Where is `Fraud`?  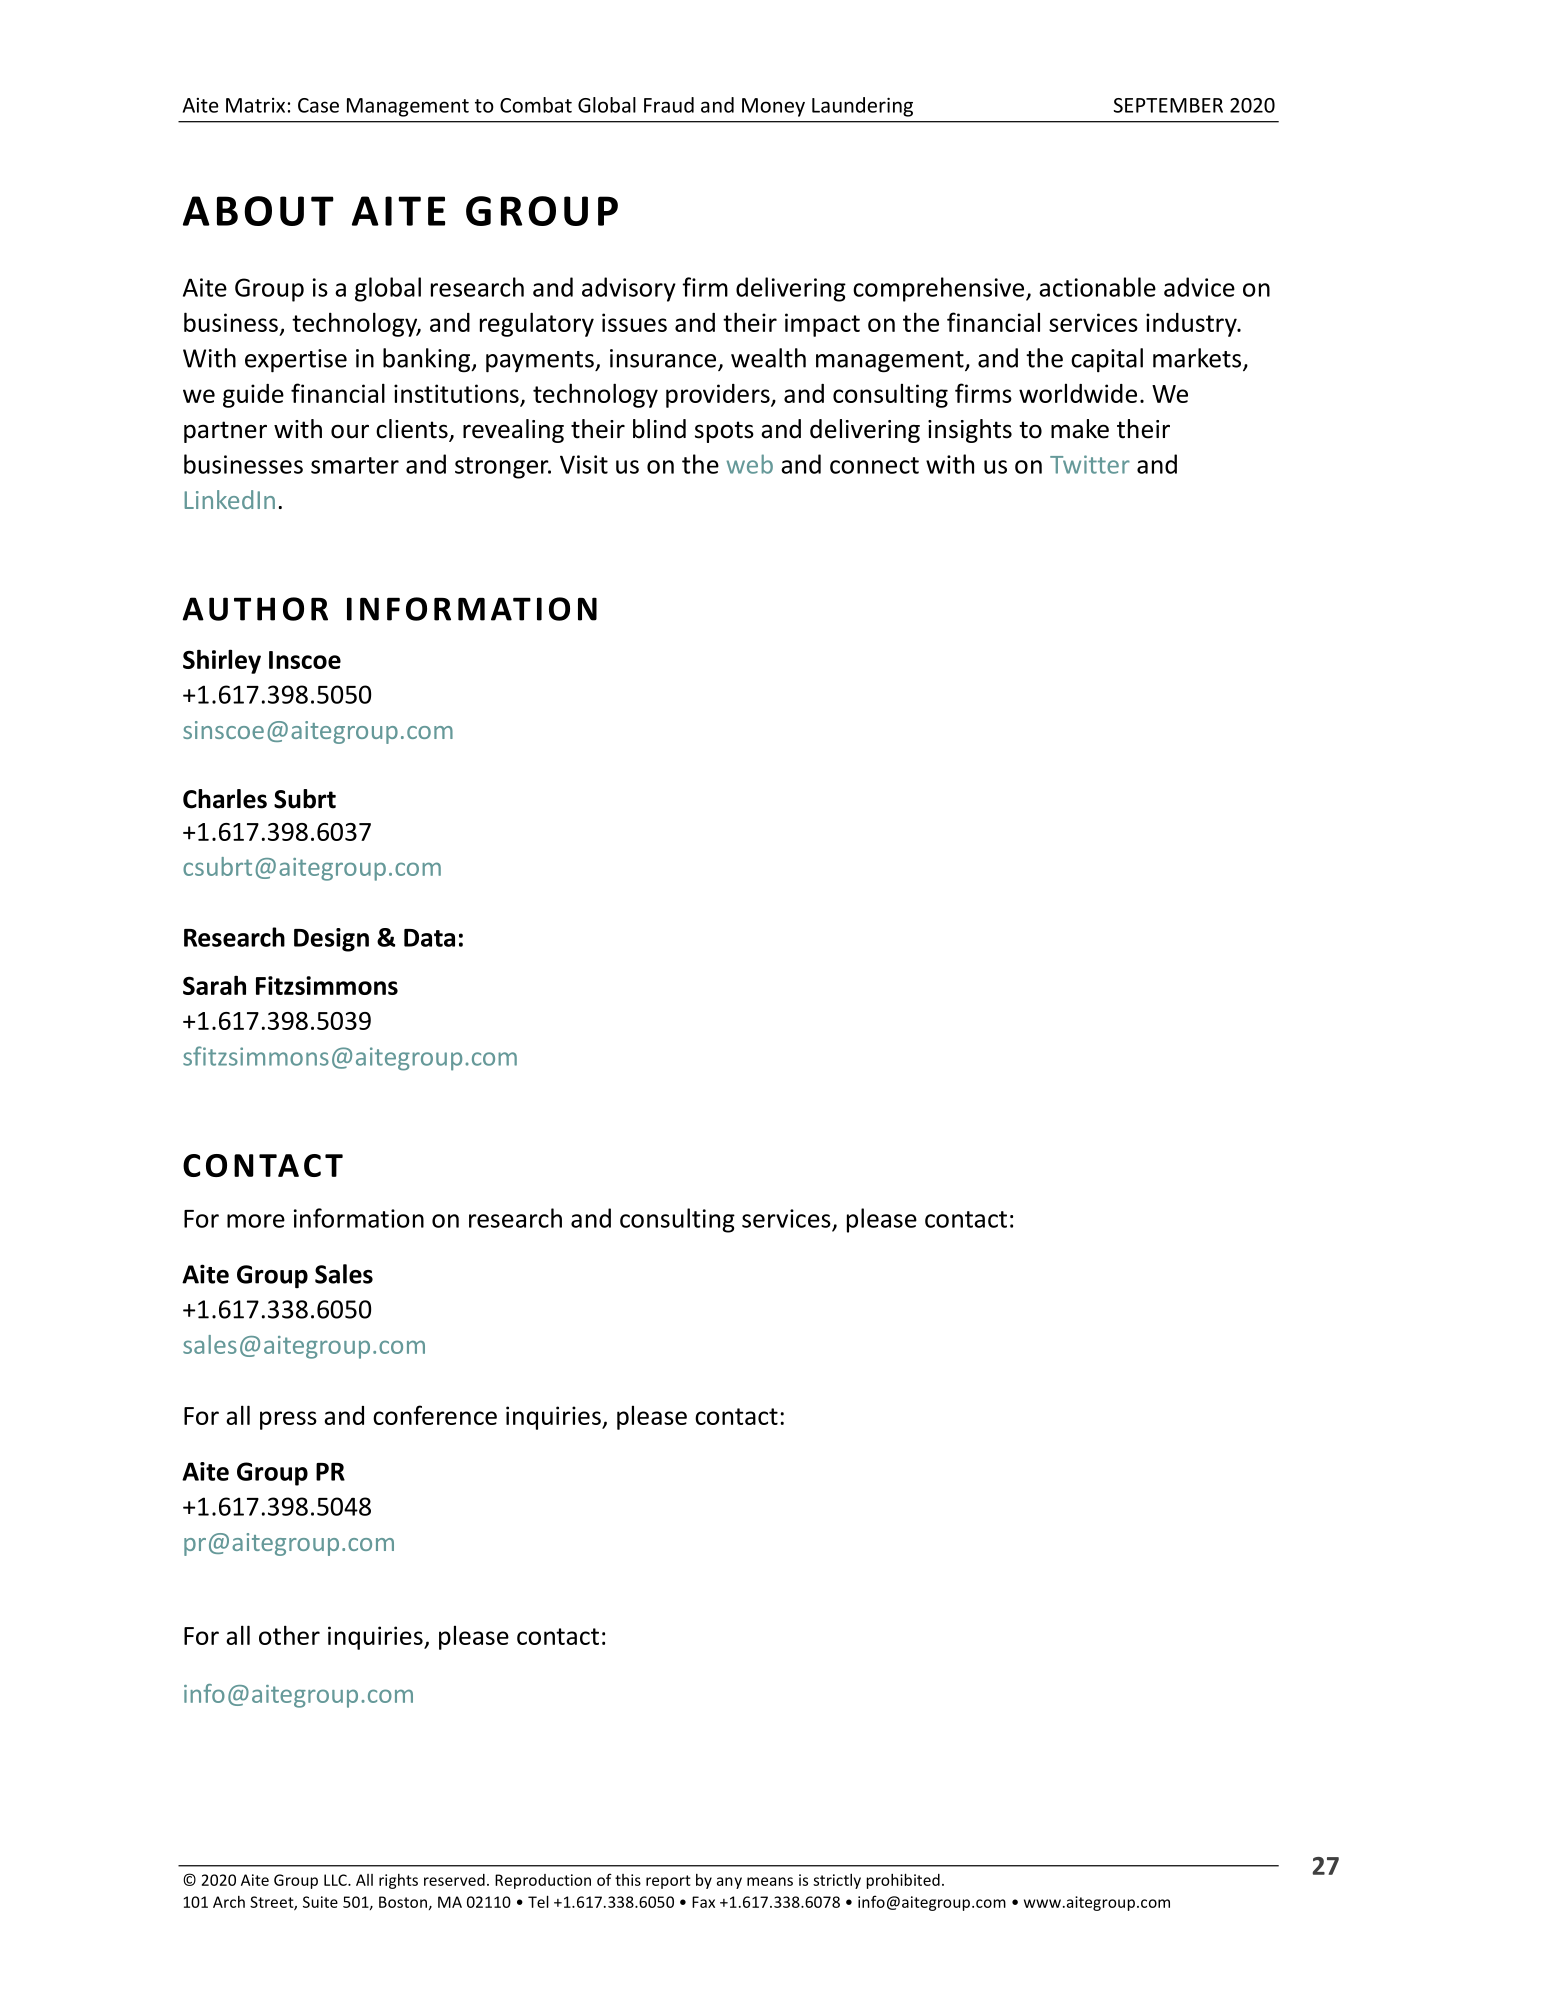
Fraud is located at coordinates (669, 105).
